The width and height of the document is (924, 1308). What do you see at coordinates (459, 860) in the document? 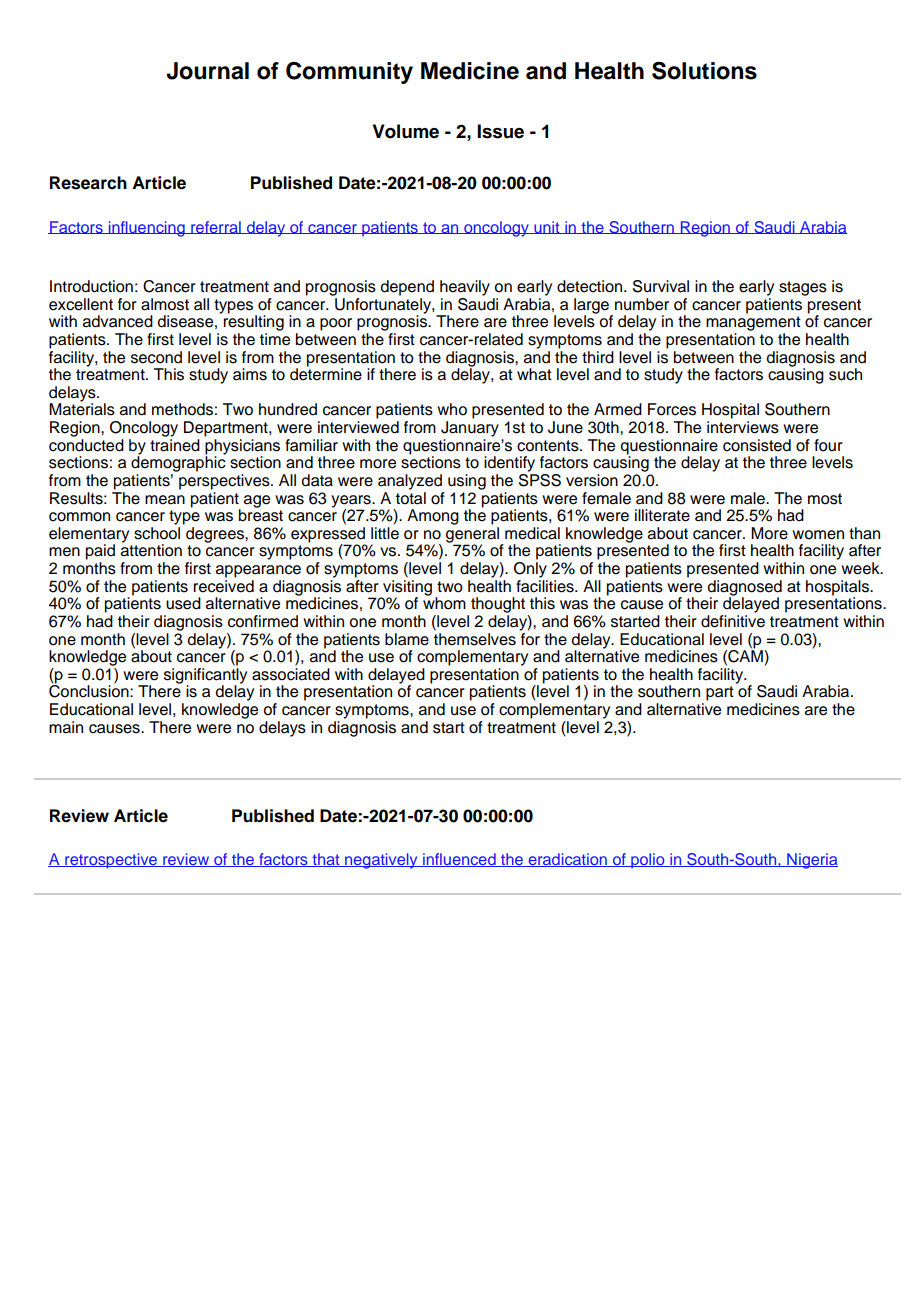
I see `influenced` at bounding box center [459, 860].
